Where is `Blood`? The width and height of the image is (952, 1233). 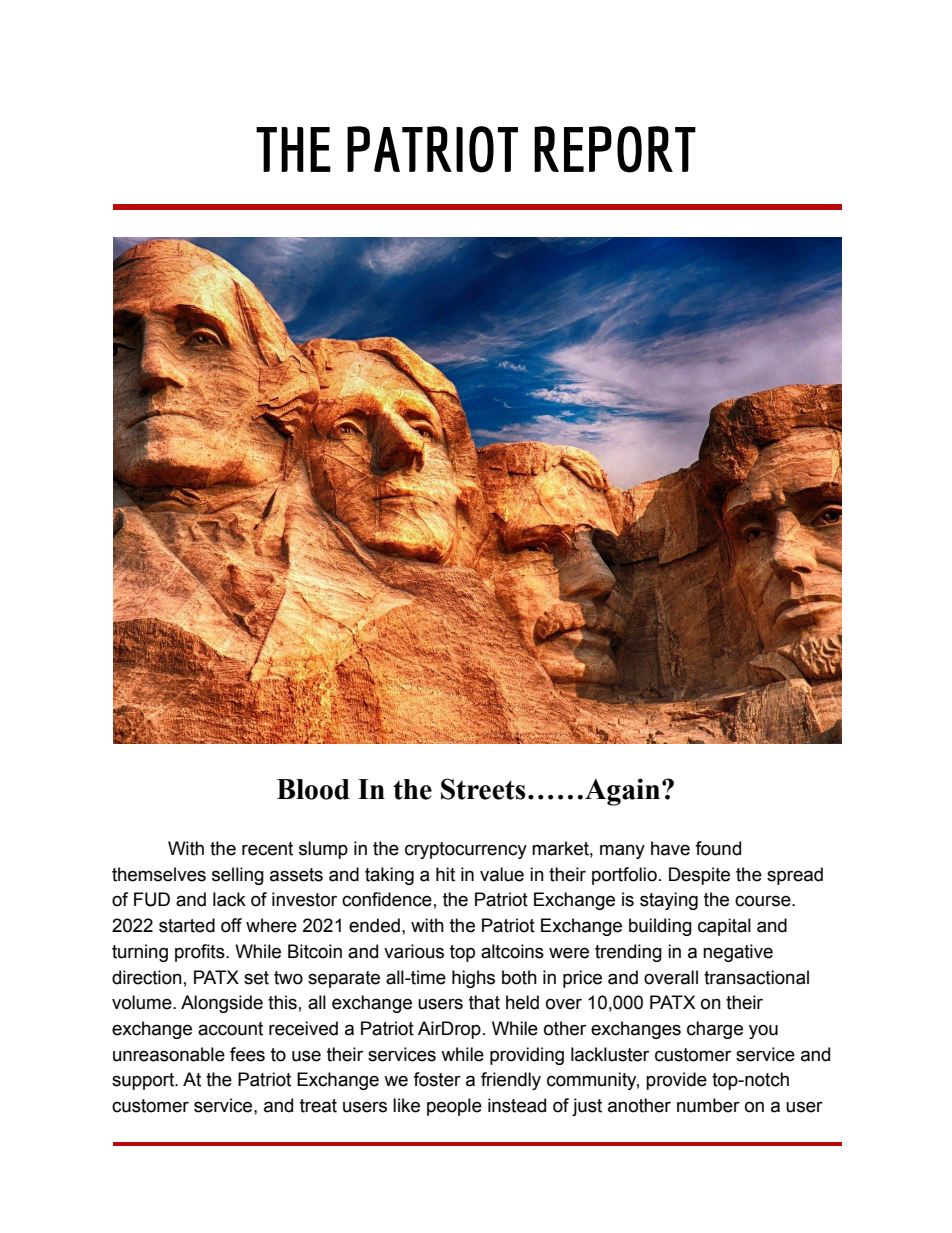 Blood is located at coordinates (313, 789).
